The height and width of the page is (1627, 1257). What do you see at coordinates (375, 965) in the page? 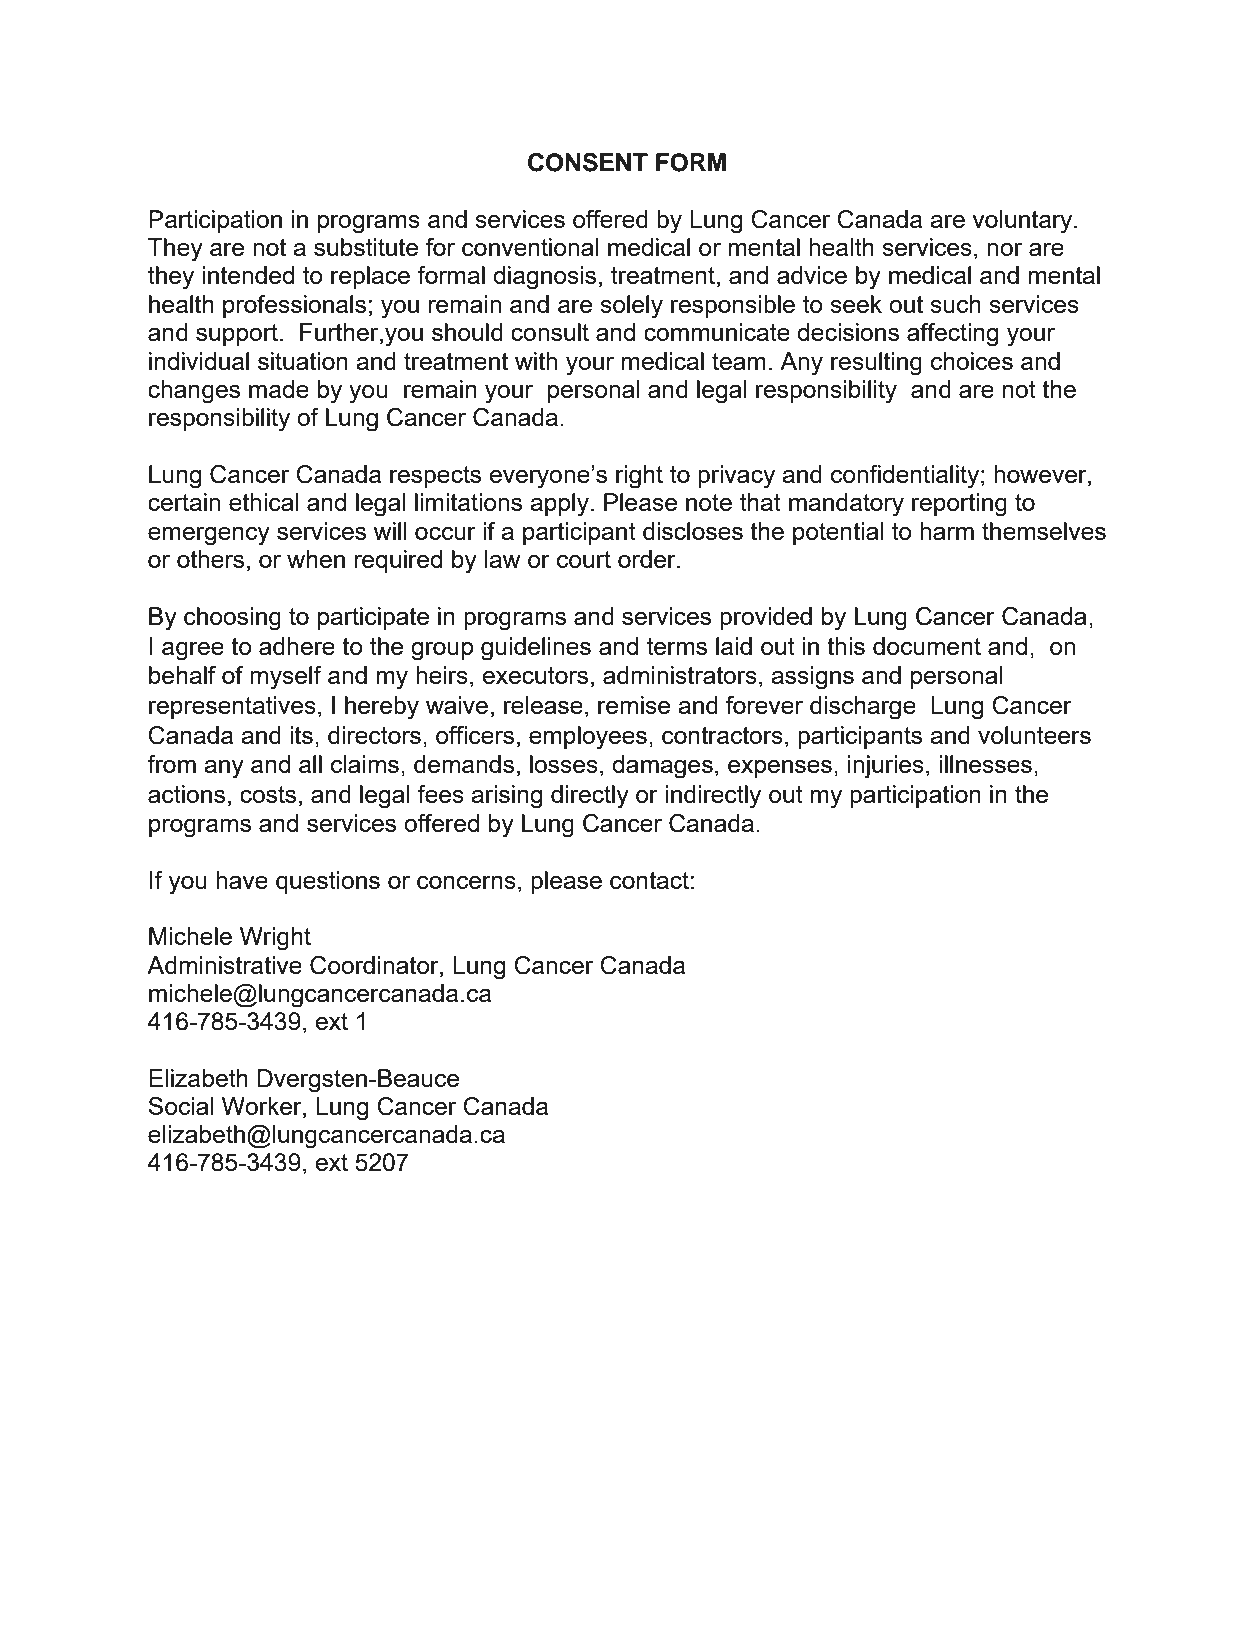
I see `Coordinator` at bounding box center [375, 965].
